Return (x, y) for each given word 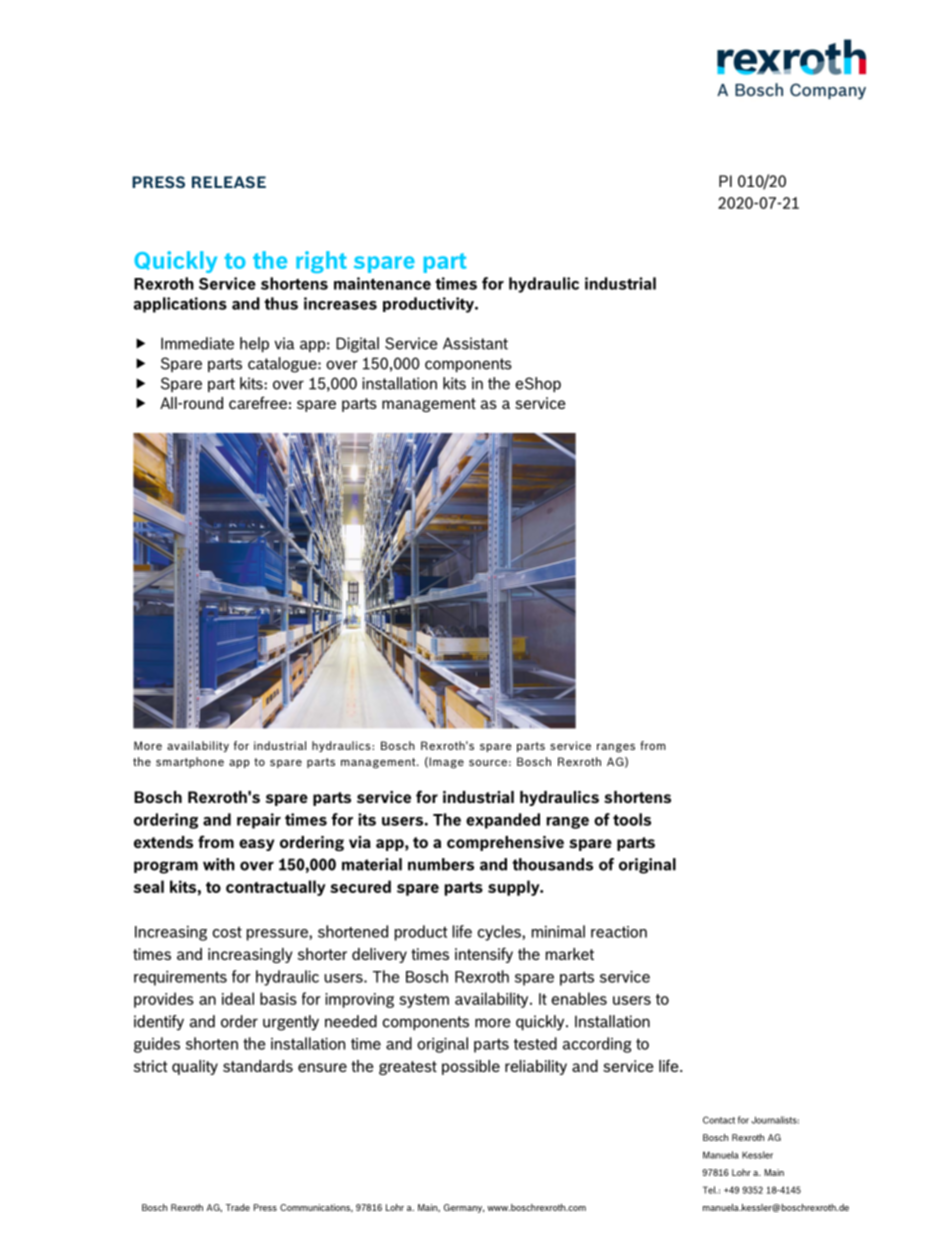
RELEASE (229, 182)
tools (632, 819)
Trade (238, 1207)
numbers (441, 864)
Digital (357, 345)
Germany (464, 1208)
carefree (258, 402)
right (321, 262)
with (219, 864)
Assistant (475, 343)
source (488, 762)
